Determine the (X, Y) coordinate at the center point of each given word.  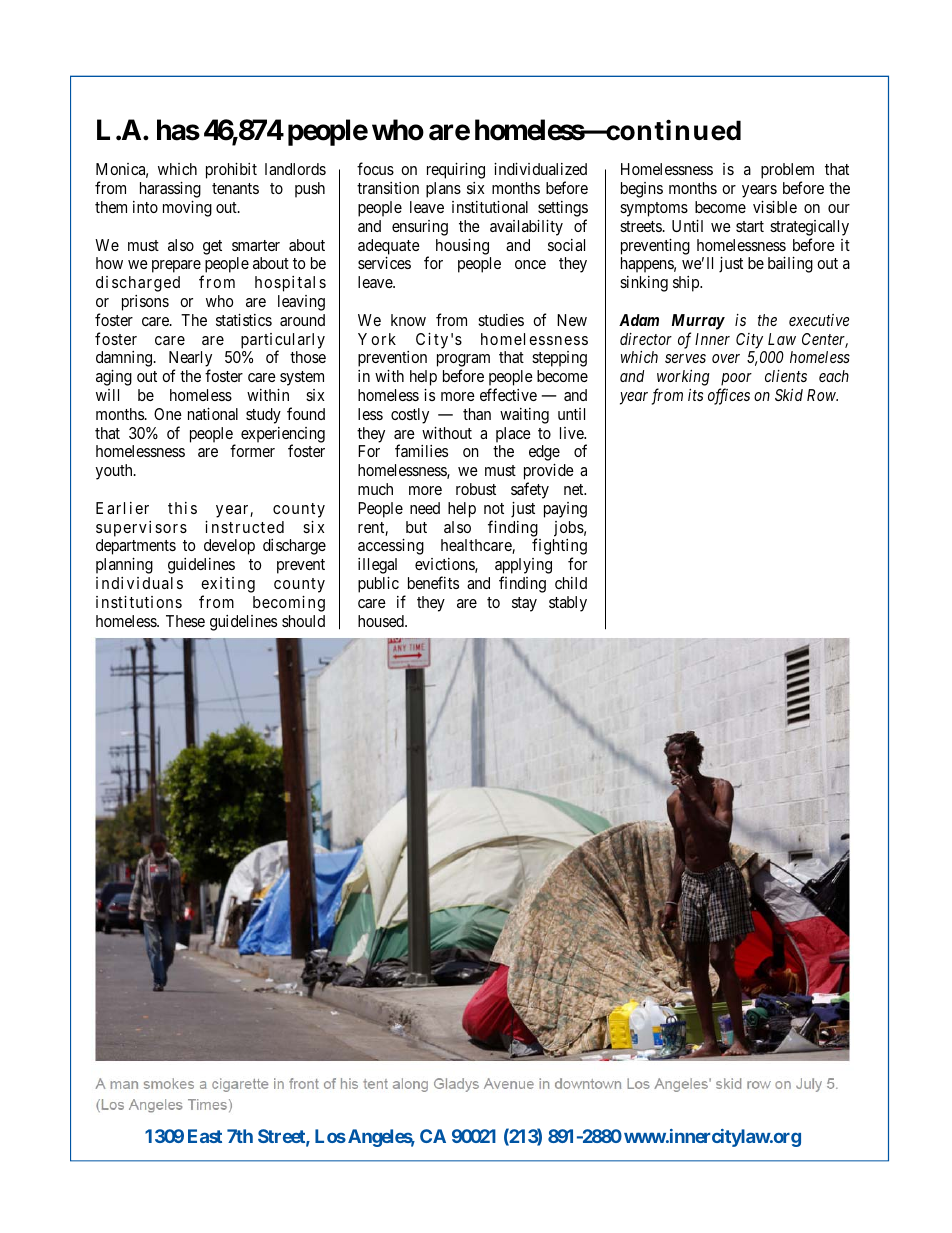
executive (819, 320)
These (185, 621)
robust (476, 489)
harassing (170, 190)
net (575, 489)
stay (524, 604)
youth (115, 472)
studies (501, 320)
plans (443, 190)
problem (787, 172)
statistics (244, 320)
